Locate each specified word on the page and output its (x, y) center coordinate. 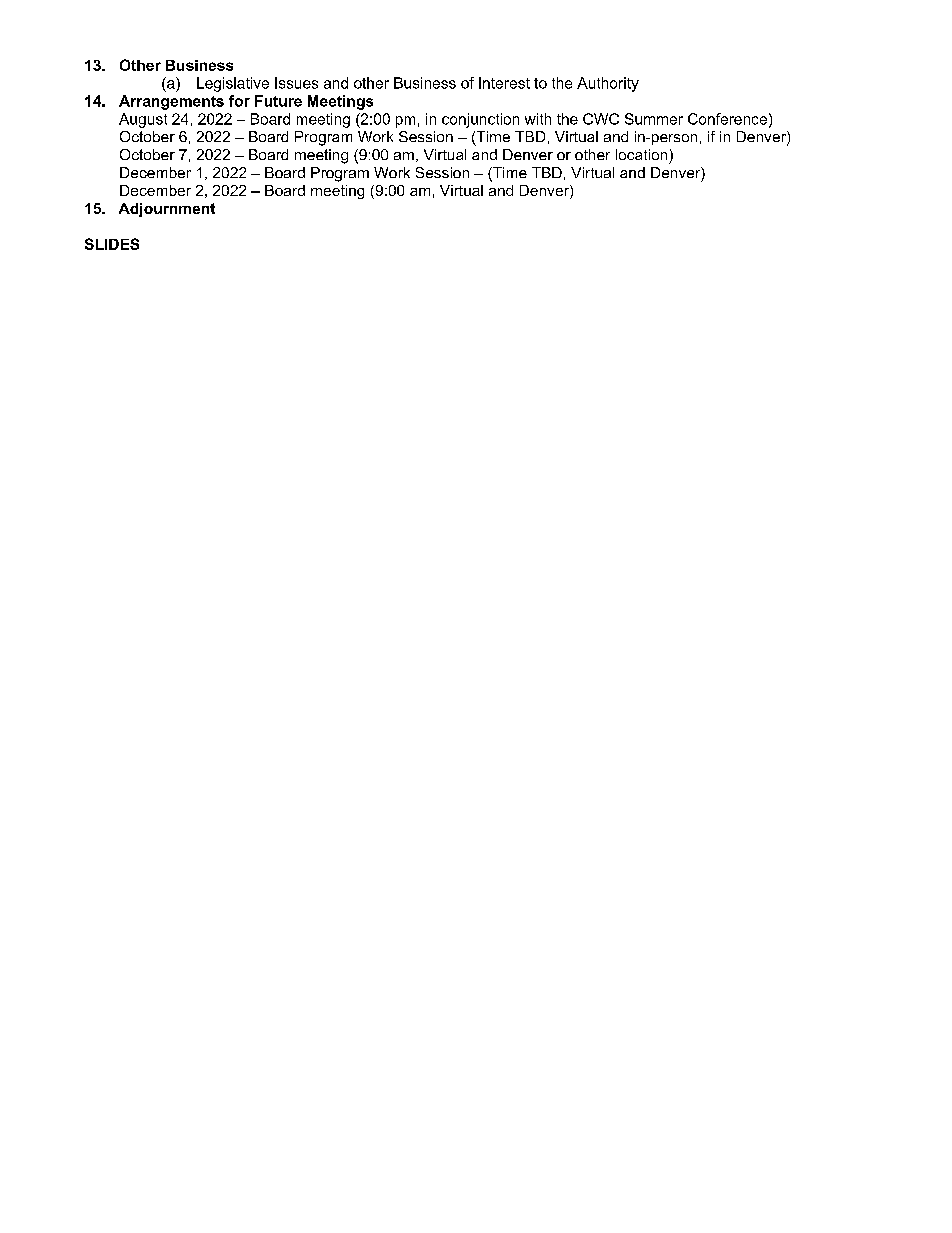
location (641, 154)
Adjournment (167, 210)
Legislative (233, 84)
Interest (504, 83)
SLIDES (112, 244)
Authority (608, 84)
